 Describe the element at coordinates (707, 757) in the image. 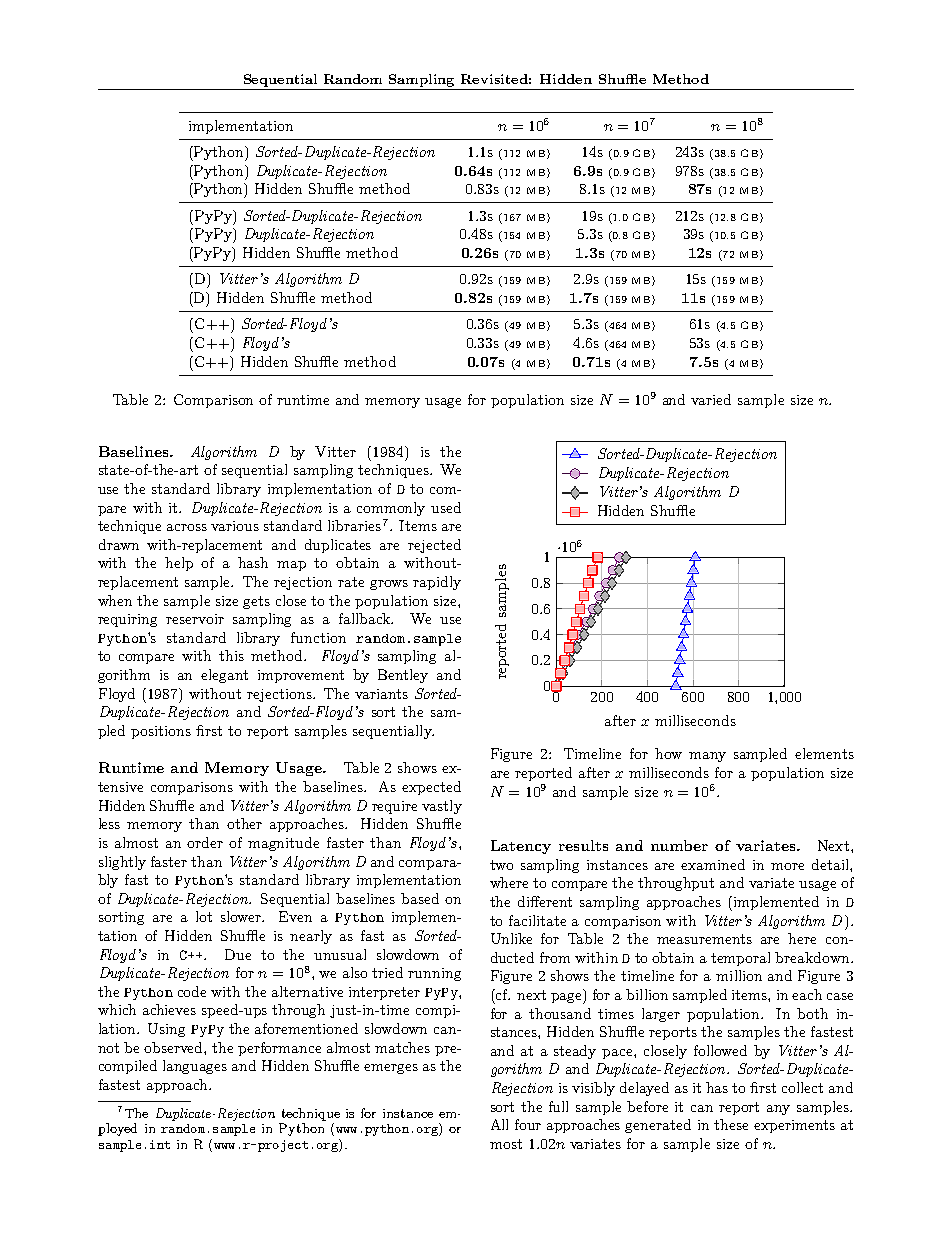

I see `many` at that location.
